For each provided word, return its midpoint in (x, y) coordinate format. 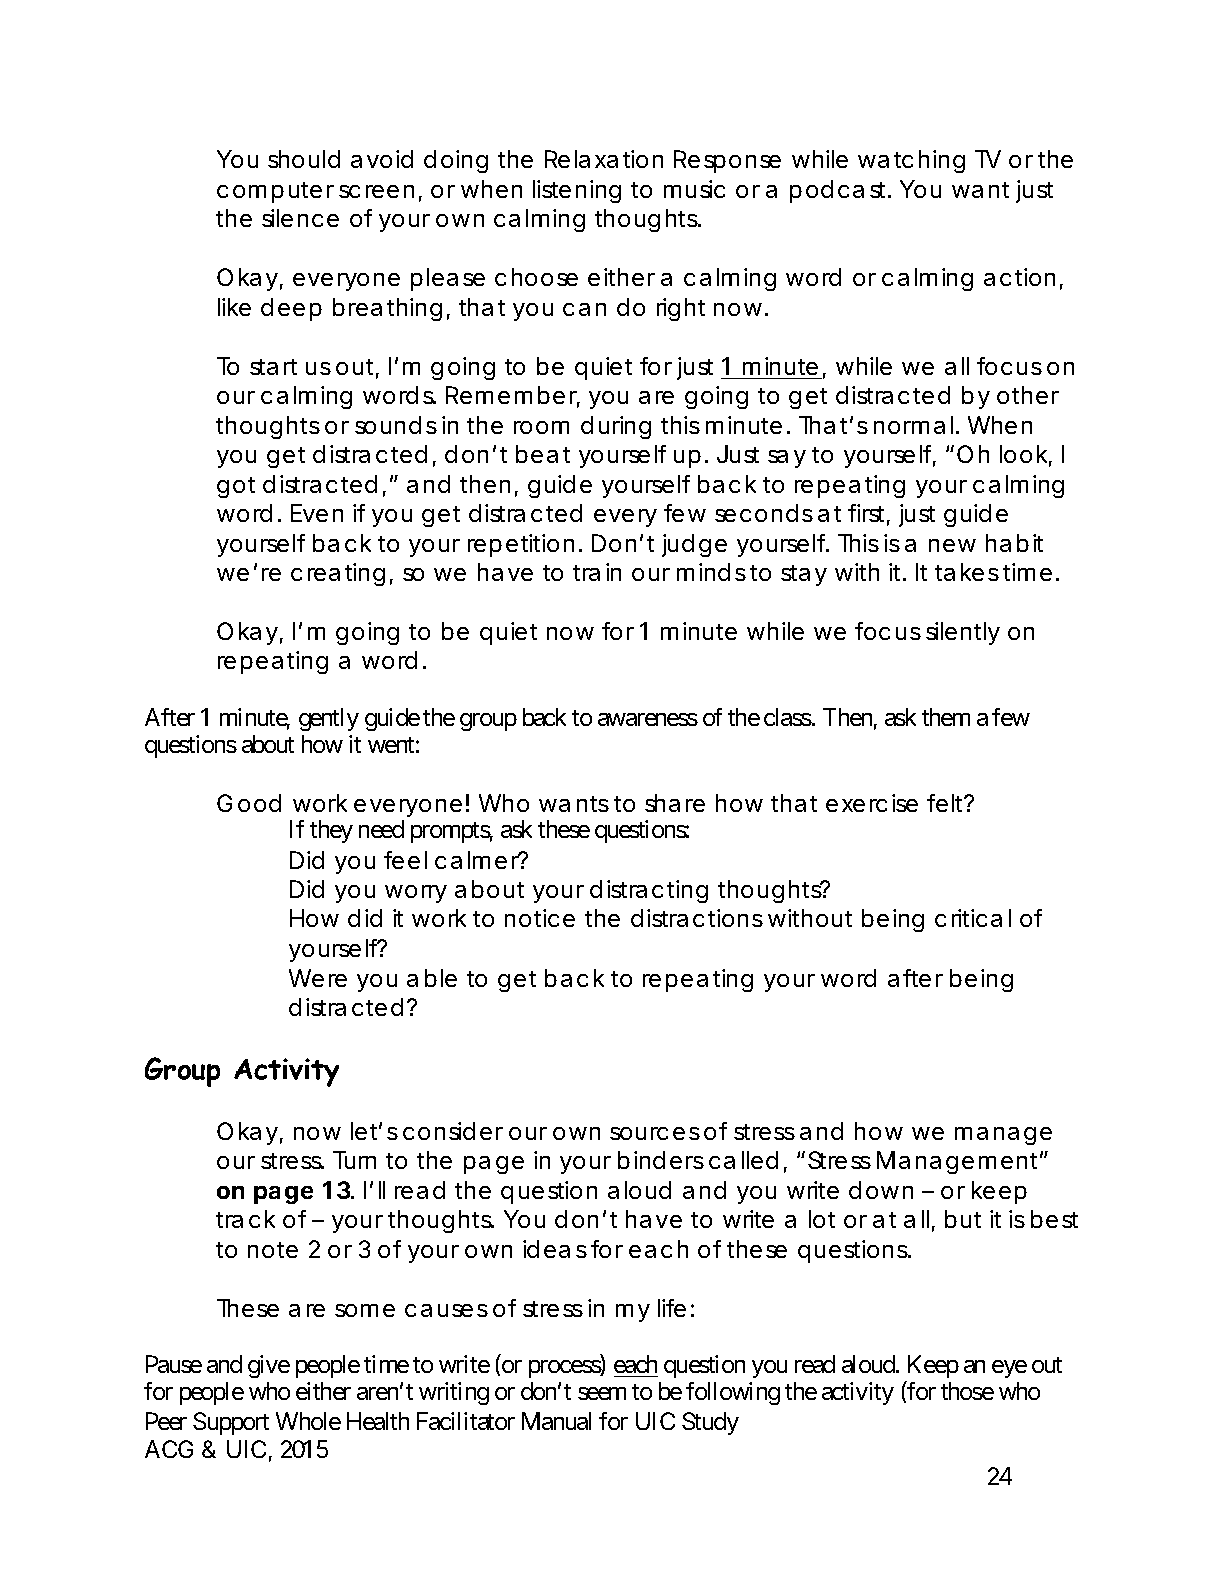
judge (694, 545)
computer (275, 192)
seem (602, 1393)
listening (577, 191)
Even (317, 513)
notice (540, 918)
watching (911, 161)
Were (318, 978)
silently (963, 633)
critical (973, 918)
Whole (308, 1421)
